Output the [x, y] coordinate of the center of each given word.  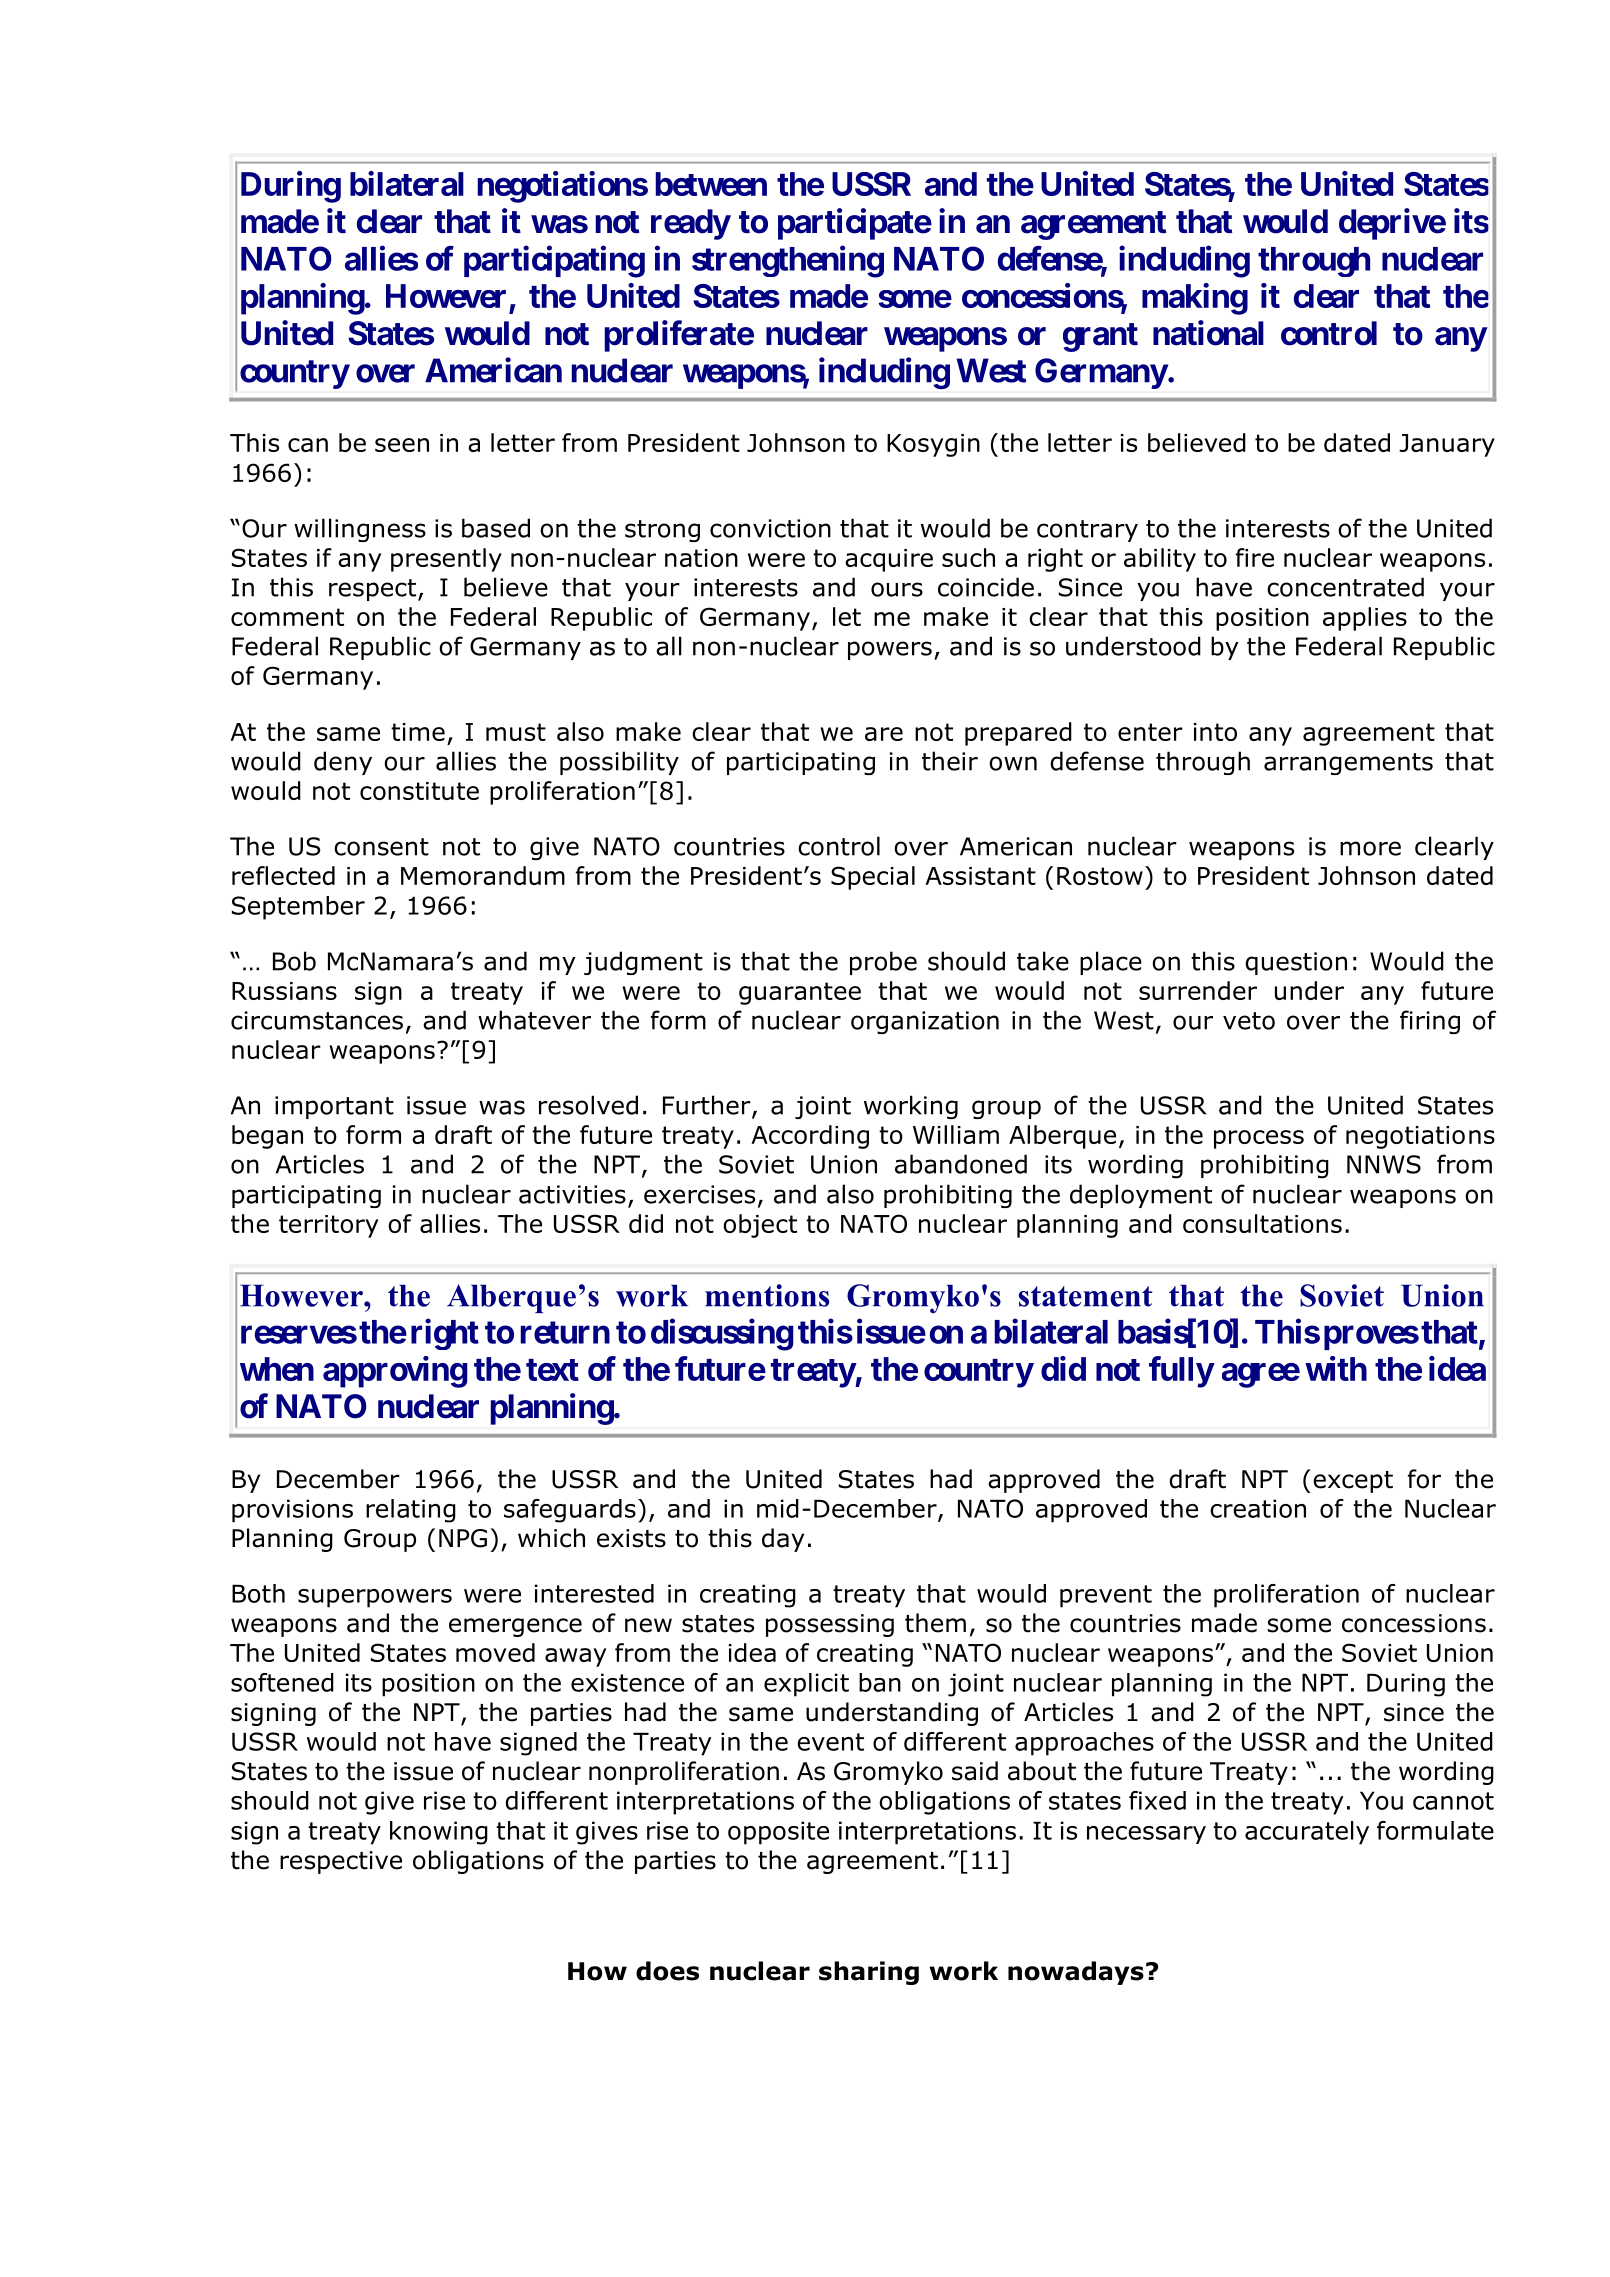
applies [1365, 619]
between [711, 184]
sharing [869, 1973]
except [1353, 1482]
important [334, 1107]
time [418, 732]
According [810, 1137]
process [1259, 1139]
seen [402, 445]
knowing [439, 1833]
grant [1100, 337]
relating [411, 1511]
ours [897, 589]
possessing [830, 1625]
